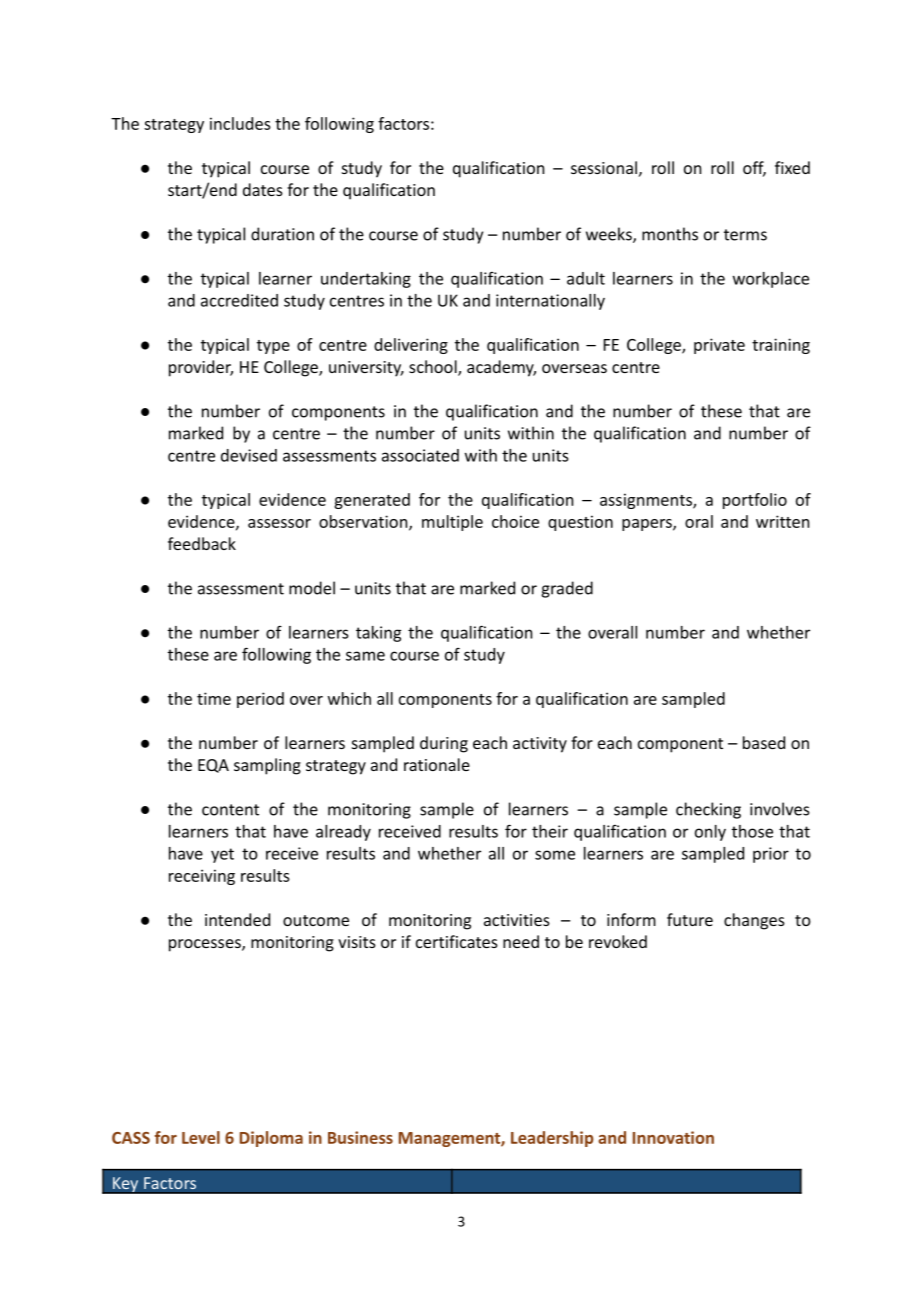  What do you see at coordinates (365, 656) in the page?
I see `same` at bounding box center [365, 656].
